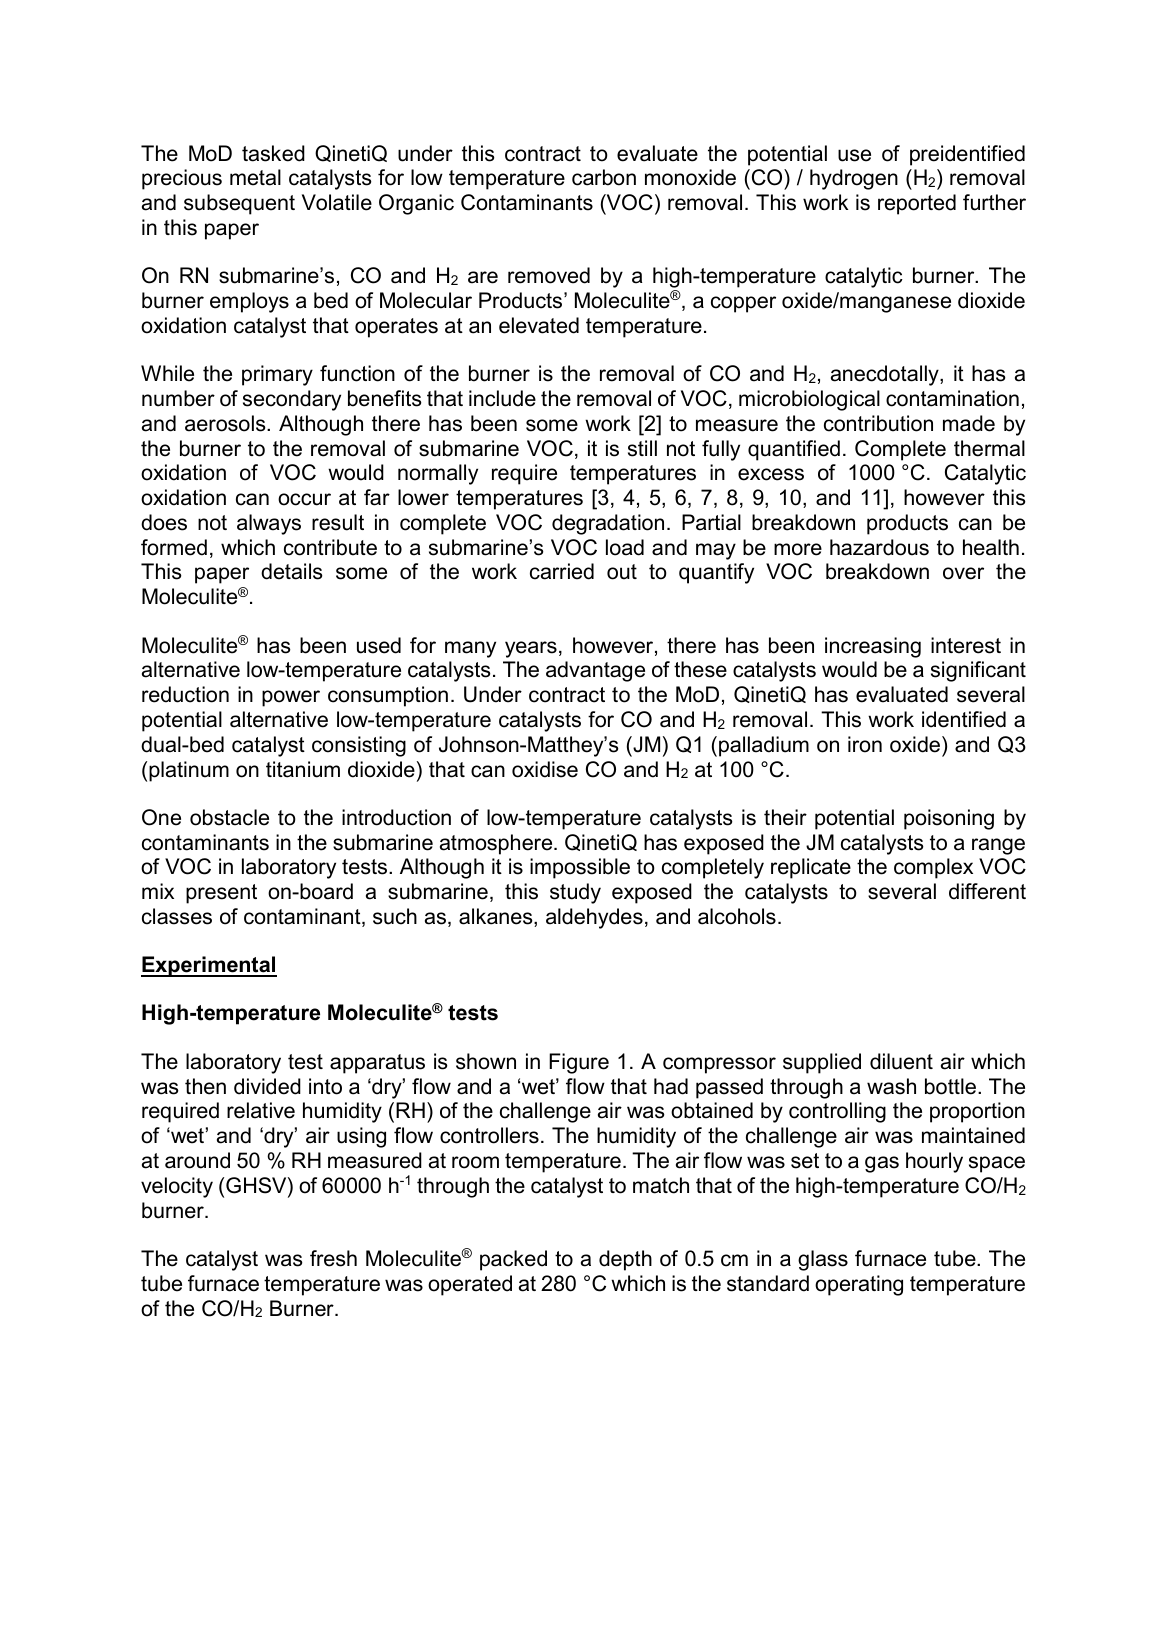 This document has height=1650, width=1167. Describe the element at coordinates (917, 204) in the document. I see `reported` at that location.
